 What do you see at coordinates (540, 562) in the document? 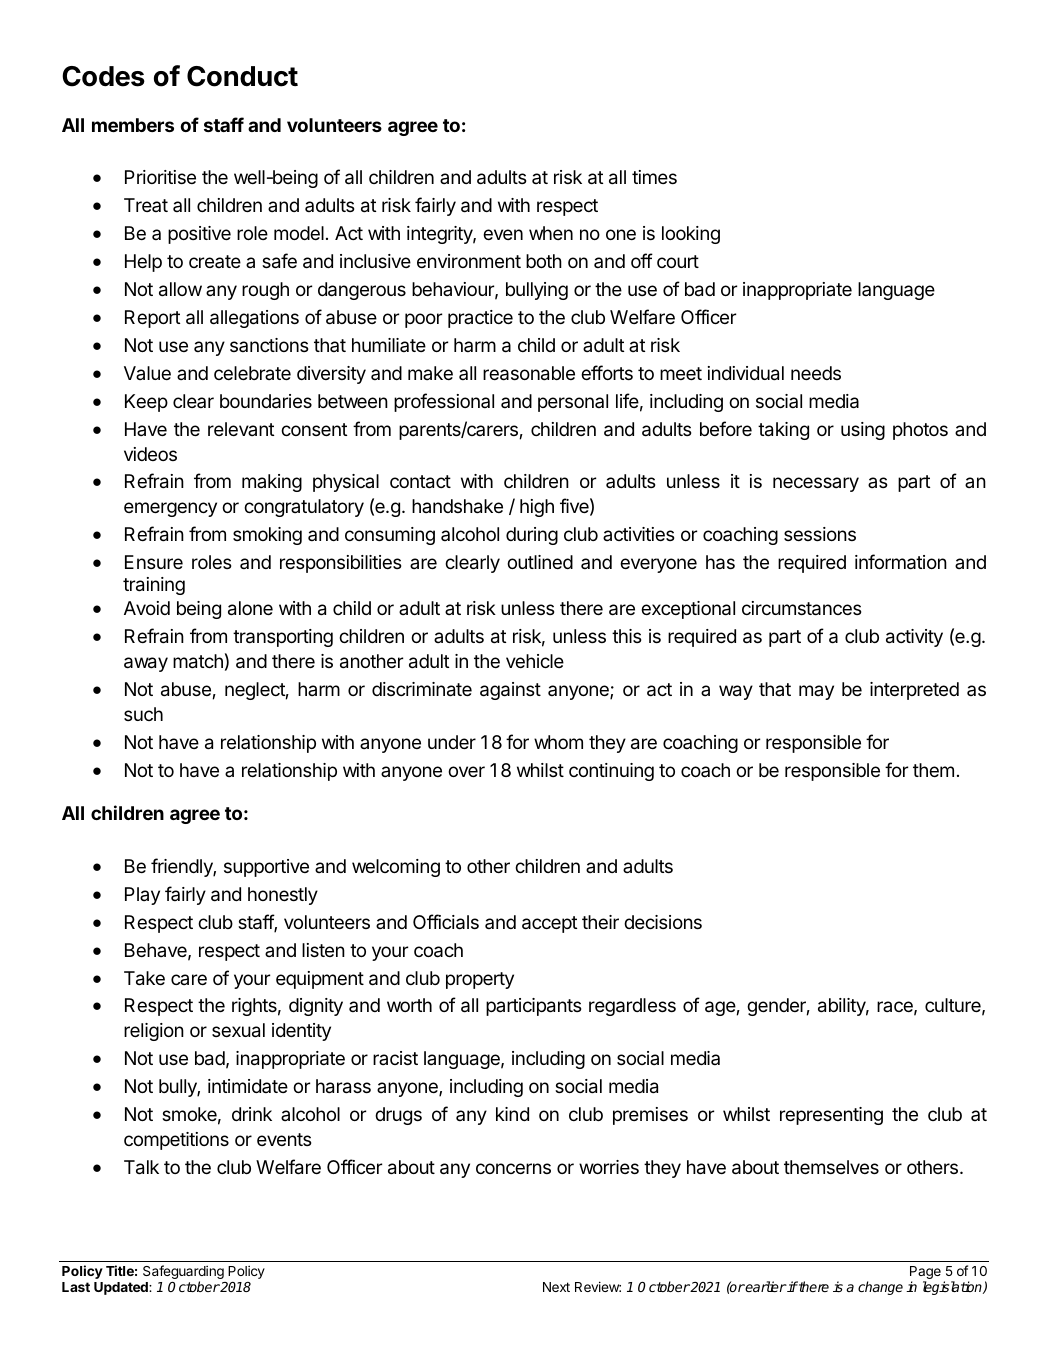
I see `outlined` at bounding box center [540, 562].
